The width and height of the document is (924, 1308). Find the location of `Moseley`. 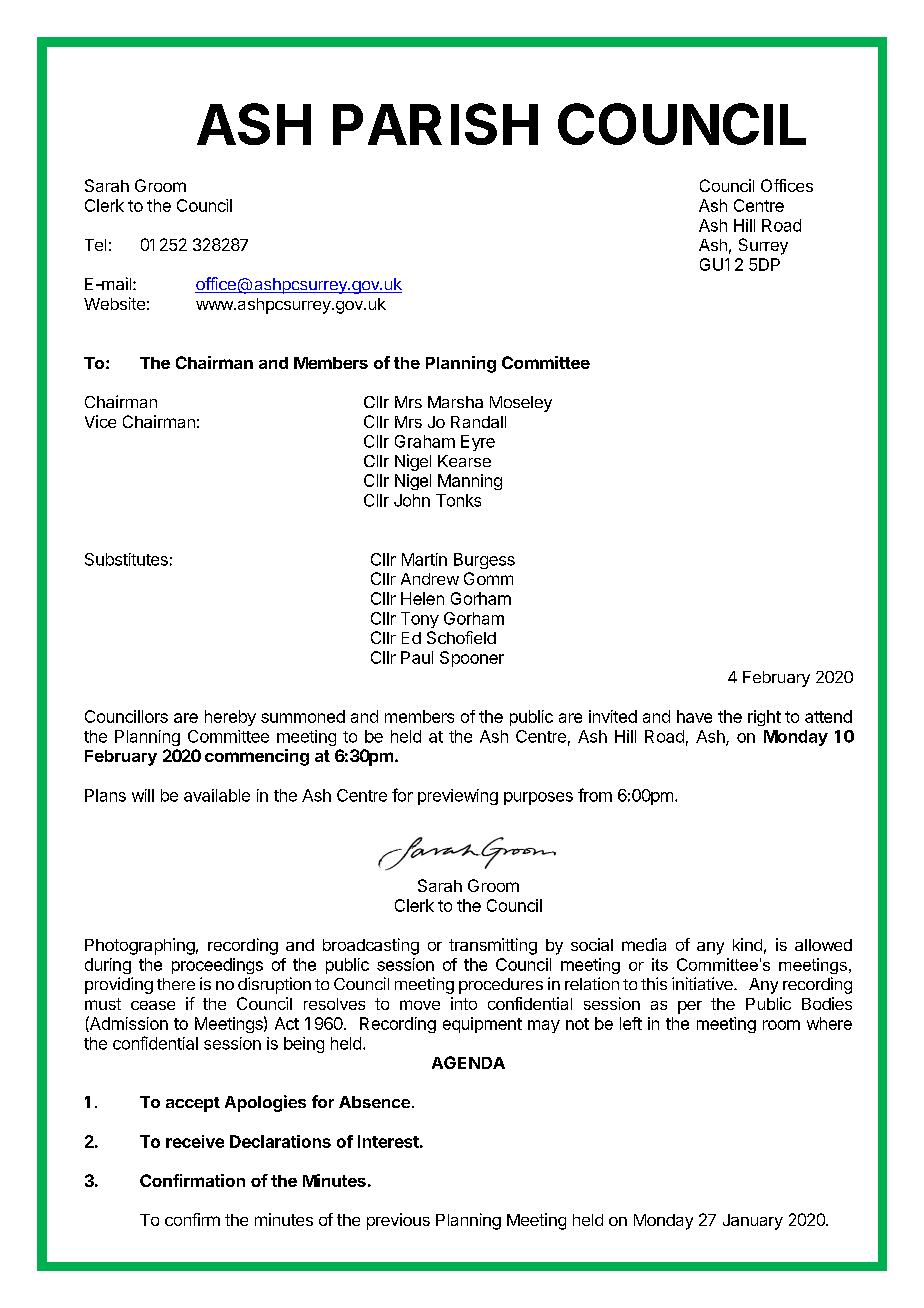

Moseley is located at coordinates (521, 404).
